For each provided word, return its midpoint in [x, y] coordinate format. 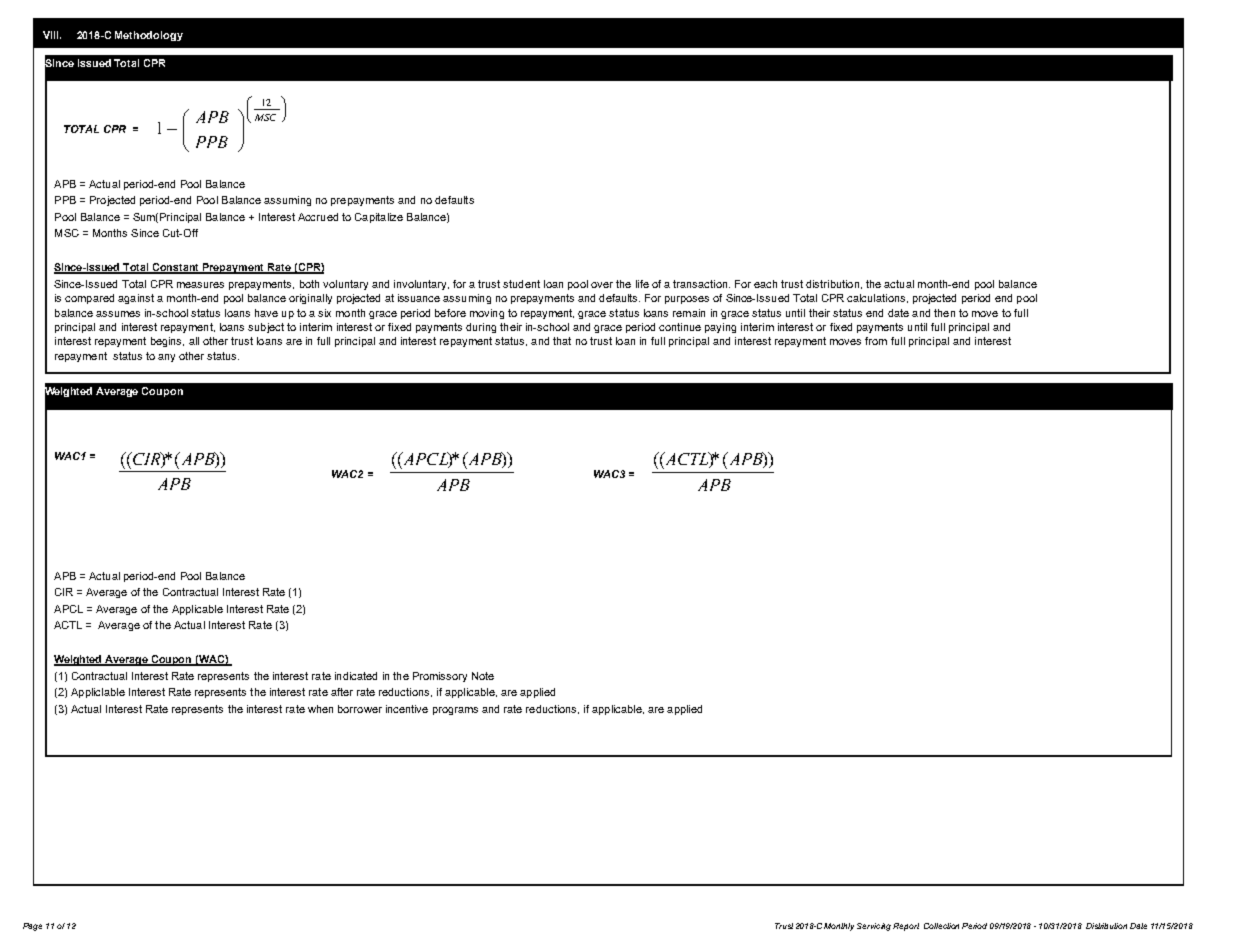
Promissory [440, 677]
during [481, 328]
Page [32, 927]
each [765, 284]
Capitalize [379, 218]
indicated [356, 676]
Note [483, 676]
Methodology [149, 36]
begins [167, 342]
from [876, 341]
